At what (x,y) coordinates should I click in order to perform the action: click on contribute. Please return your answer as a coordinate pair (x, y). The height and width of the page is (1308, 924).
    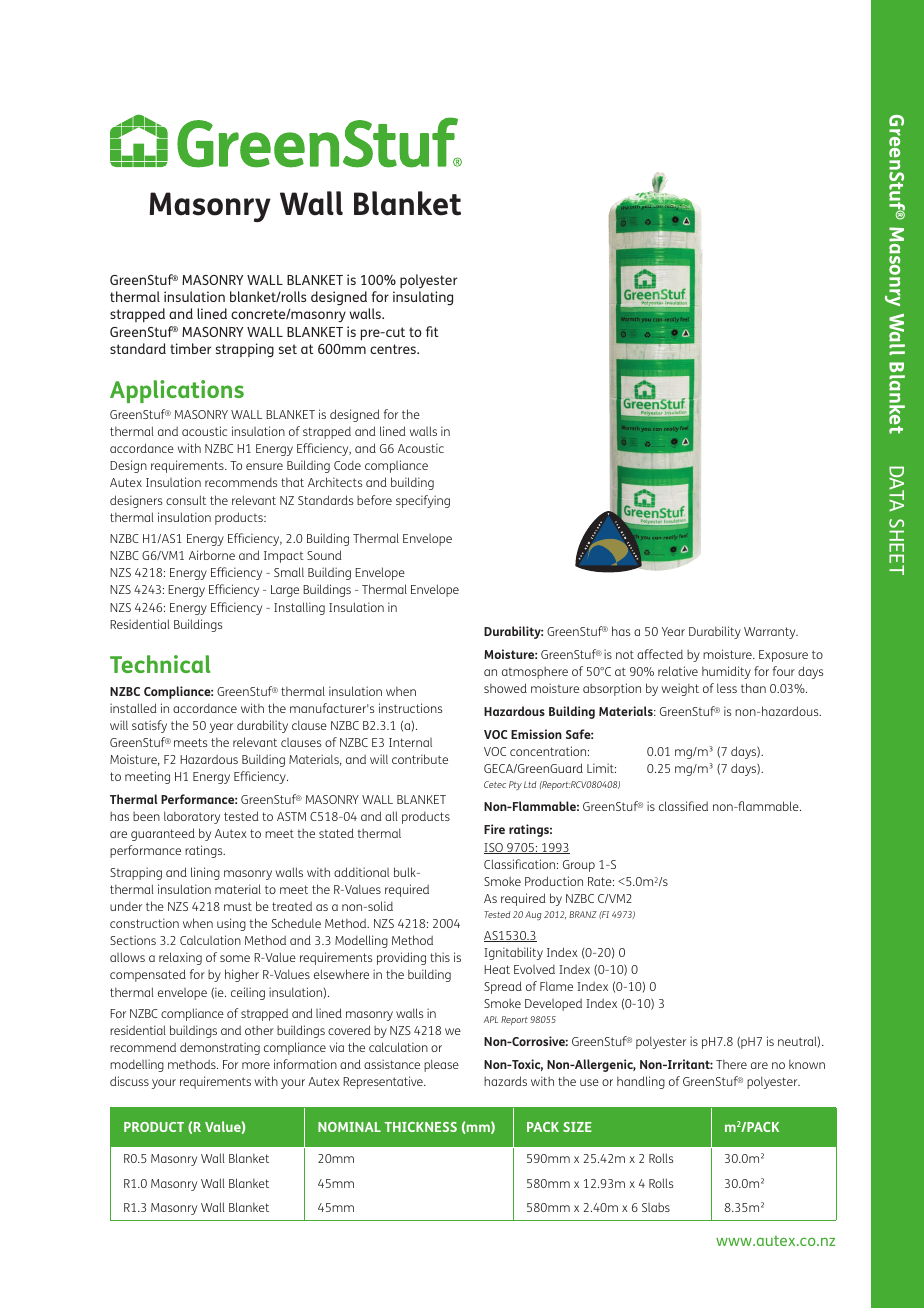
    Looking at the image, I should click on (420, 759).
